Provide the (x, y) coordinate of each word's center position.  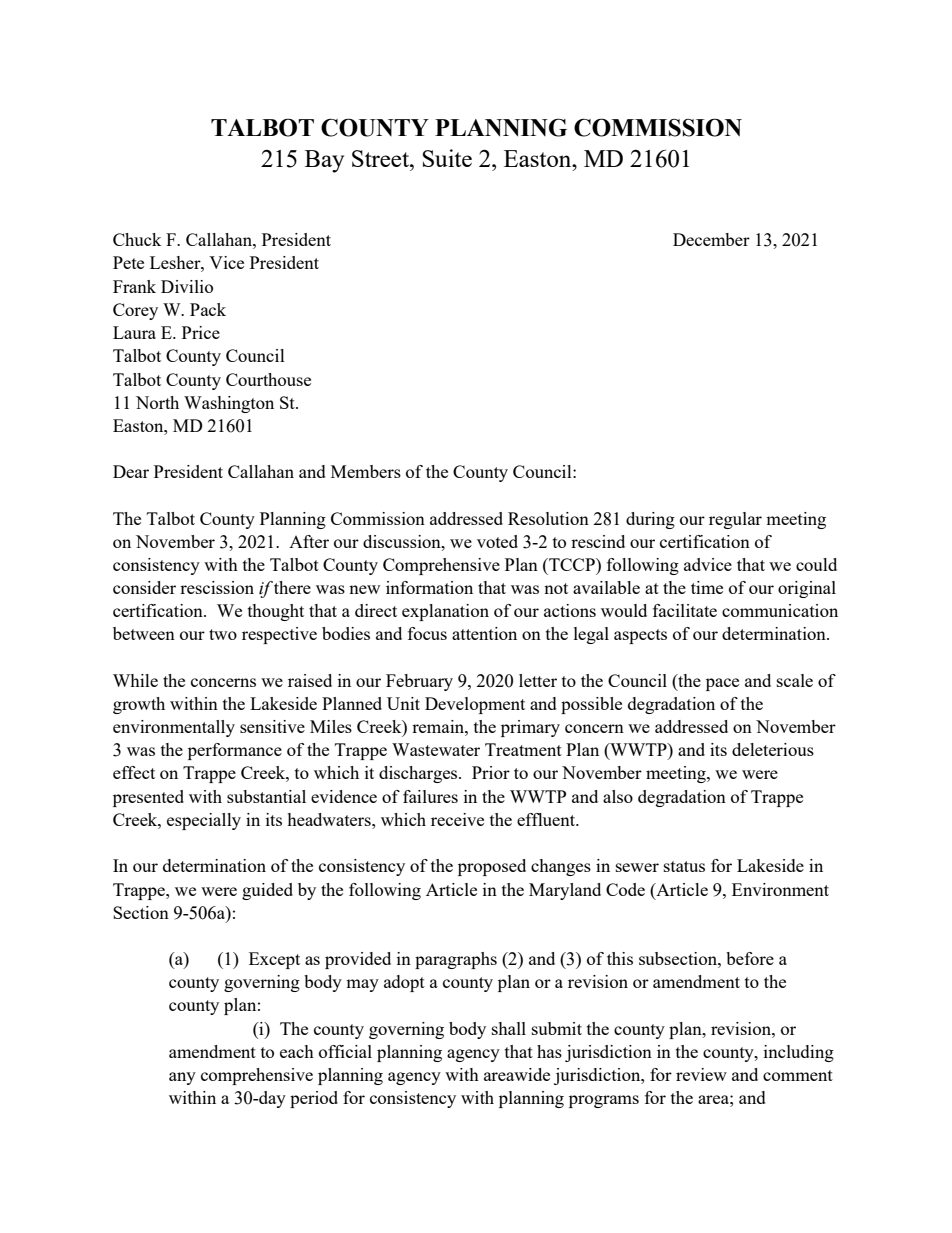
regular (735, 520)
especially (204, 821)
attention (484, 633)
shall (509, 1028)
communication (780, 610)
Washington (229, 404)
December (711, 239)
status (684, 866)
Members (366, 471)
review (701, 1074)
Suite (447, 158)
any (182, 1078)
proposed (492, 867)
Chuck (137, 239)
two (223, 634)
